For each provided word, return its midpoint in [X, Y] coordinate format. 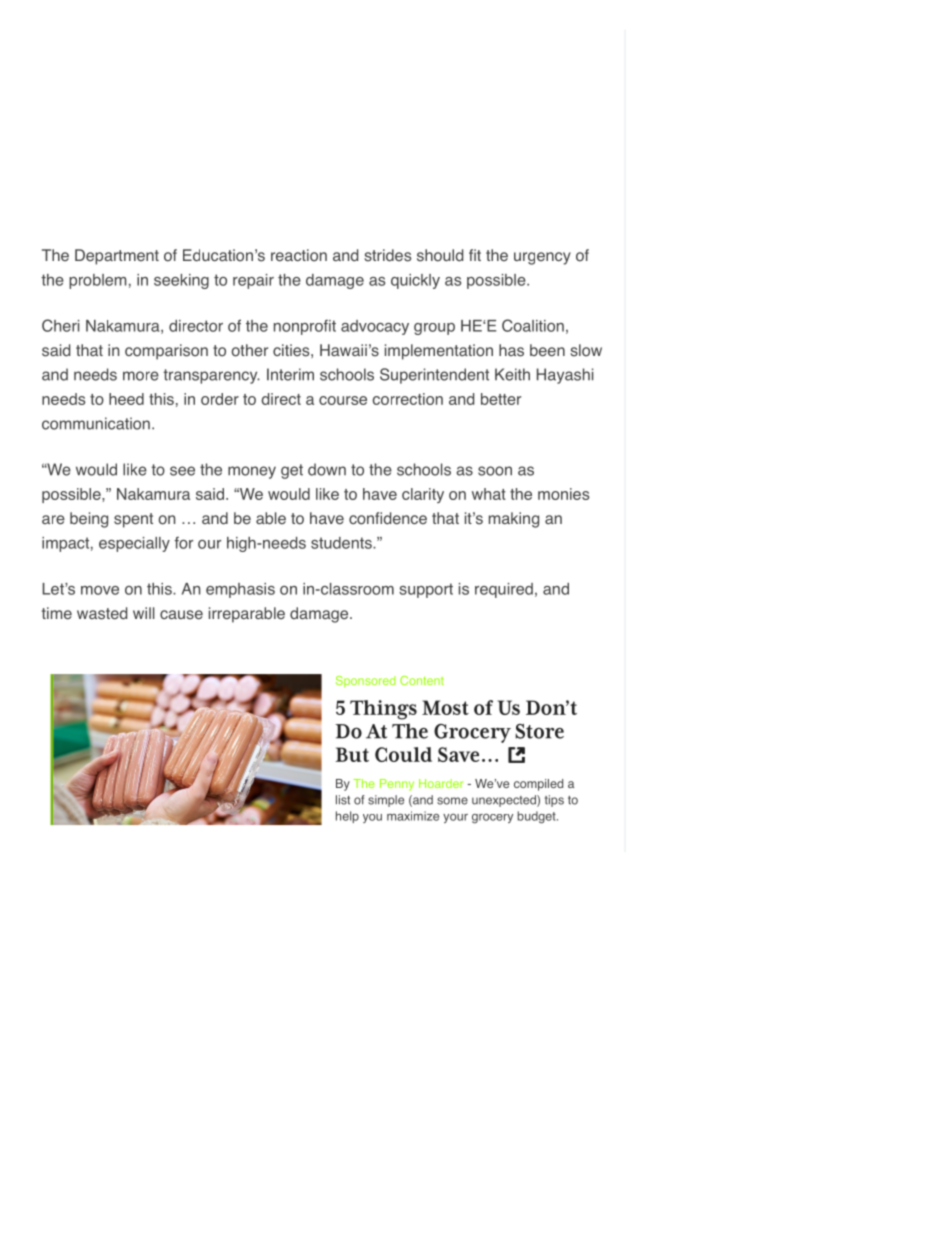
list [343, 800]
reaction [299, 255]
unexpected [505, 801]
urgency [542, 258]
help [347, 817]
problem [98, 281]
